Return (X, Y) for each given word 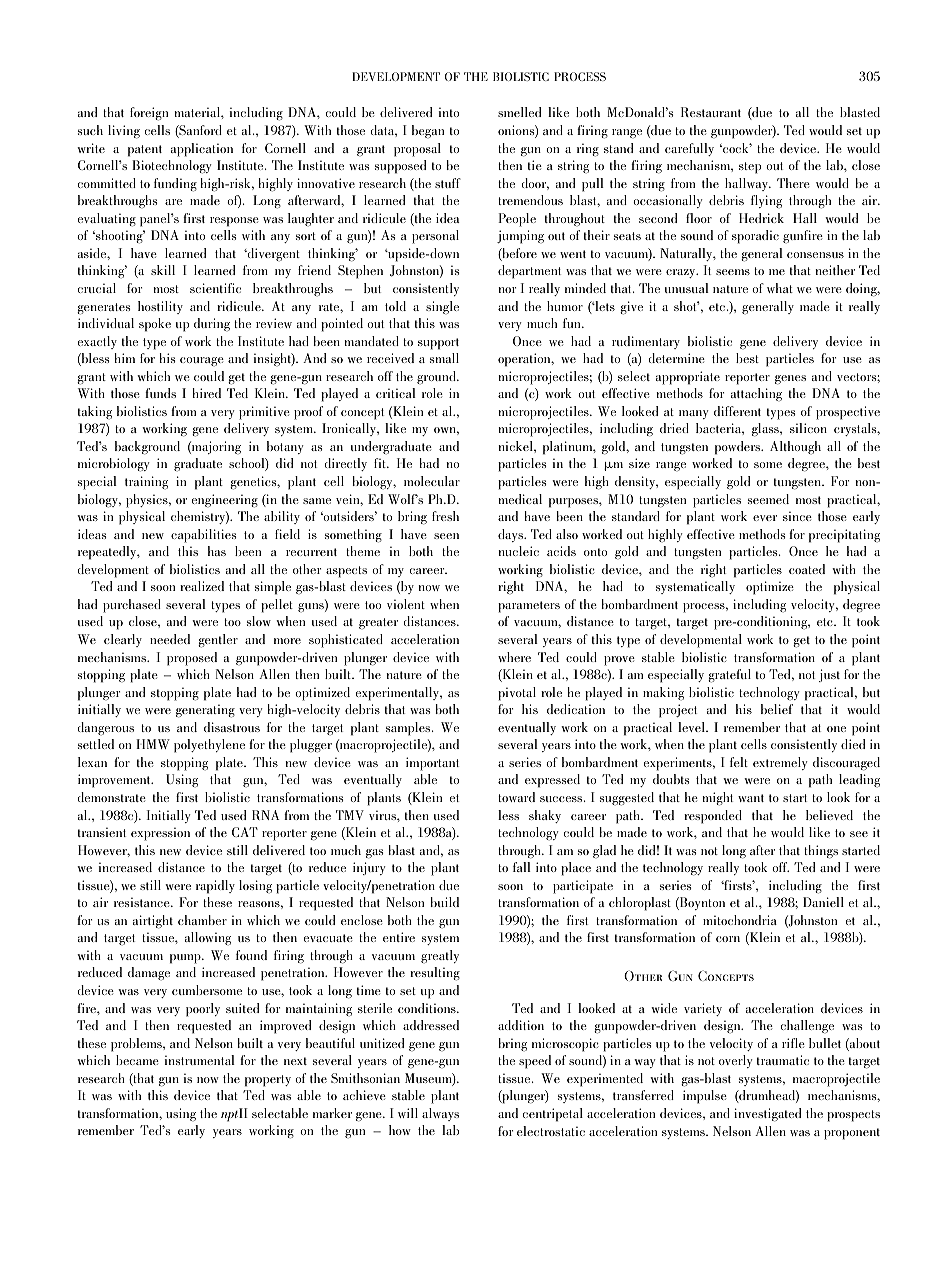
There (793, 183)
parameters (529, 607)
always (440, 1114)
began (428, 131)
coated (807, 569)
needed (170, 639)
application (202, 150)
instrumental (200, 1060)
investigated (767, 1115)
